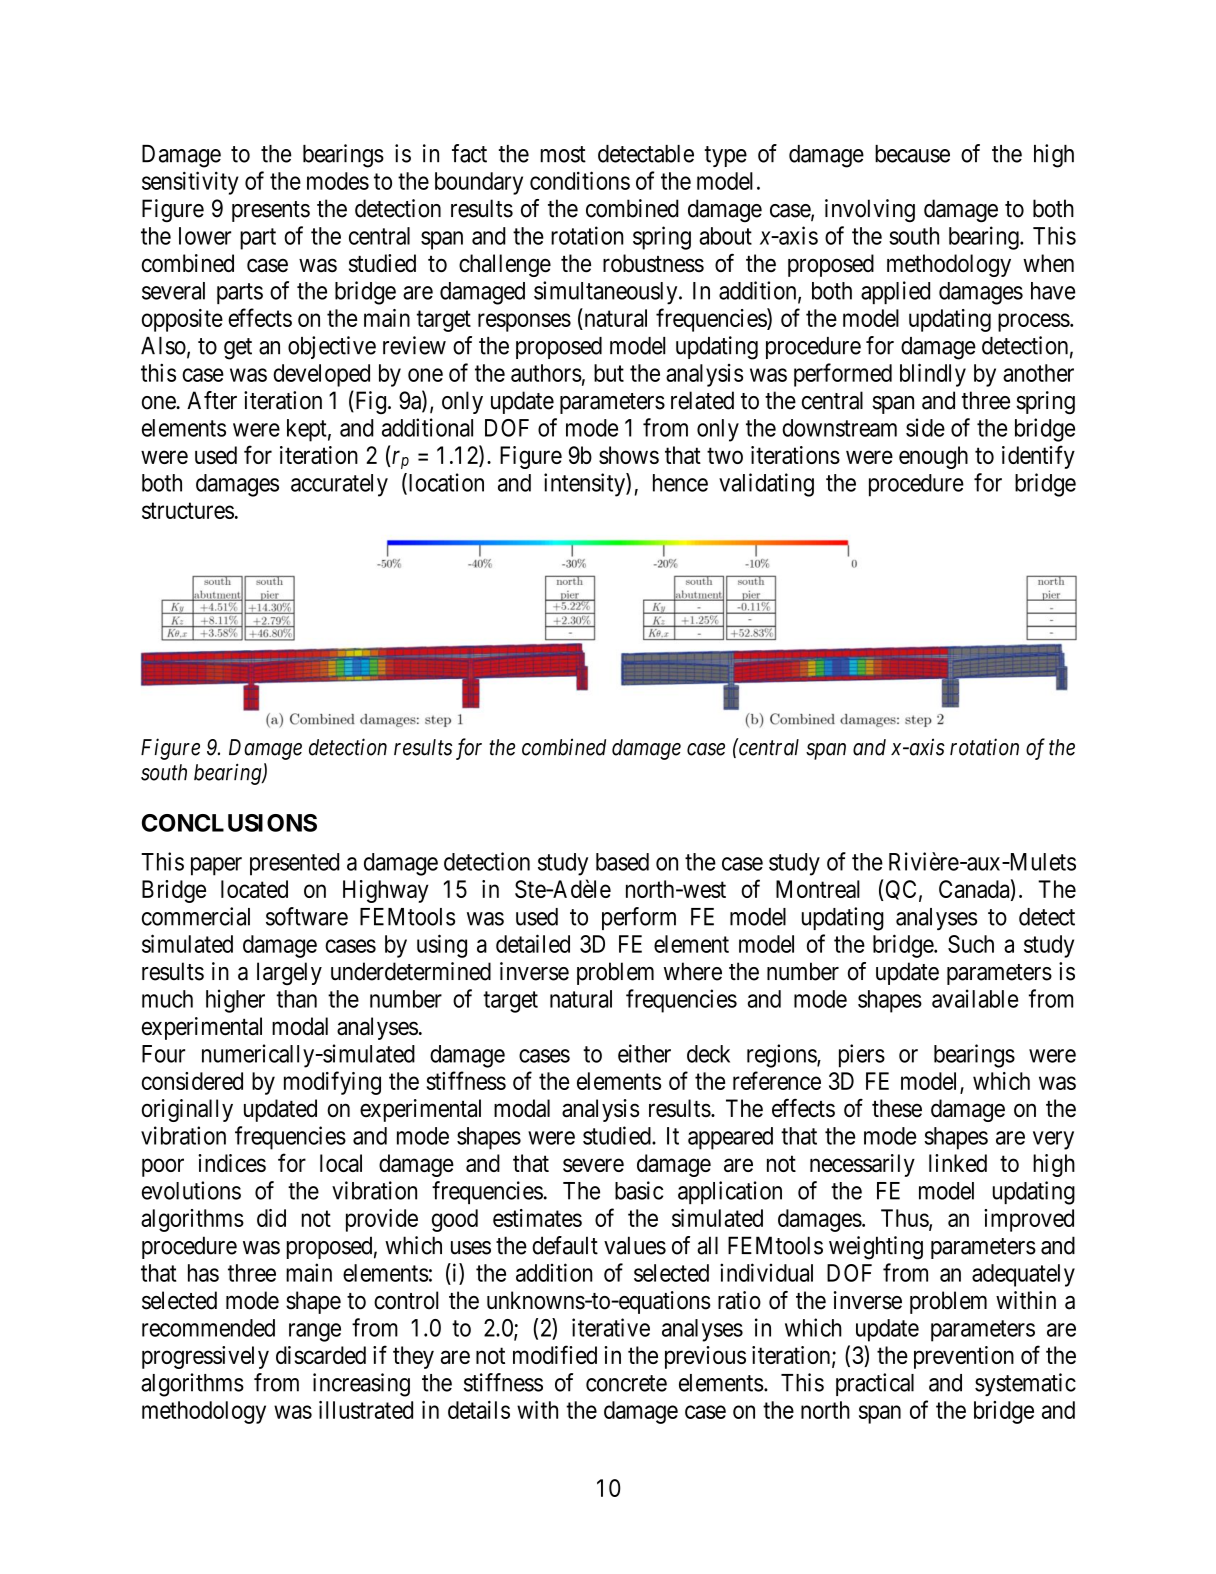  Describe the element at coordinates (563, 154) in the image. I see `most` at that location.
